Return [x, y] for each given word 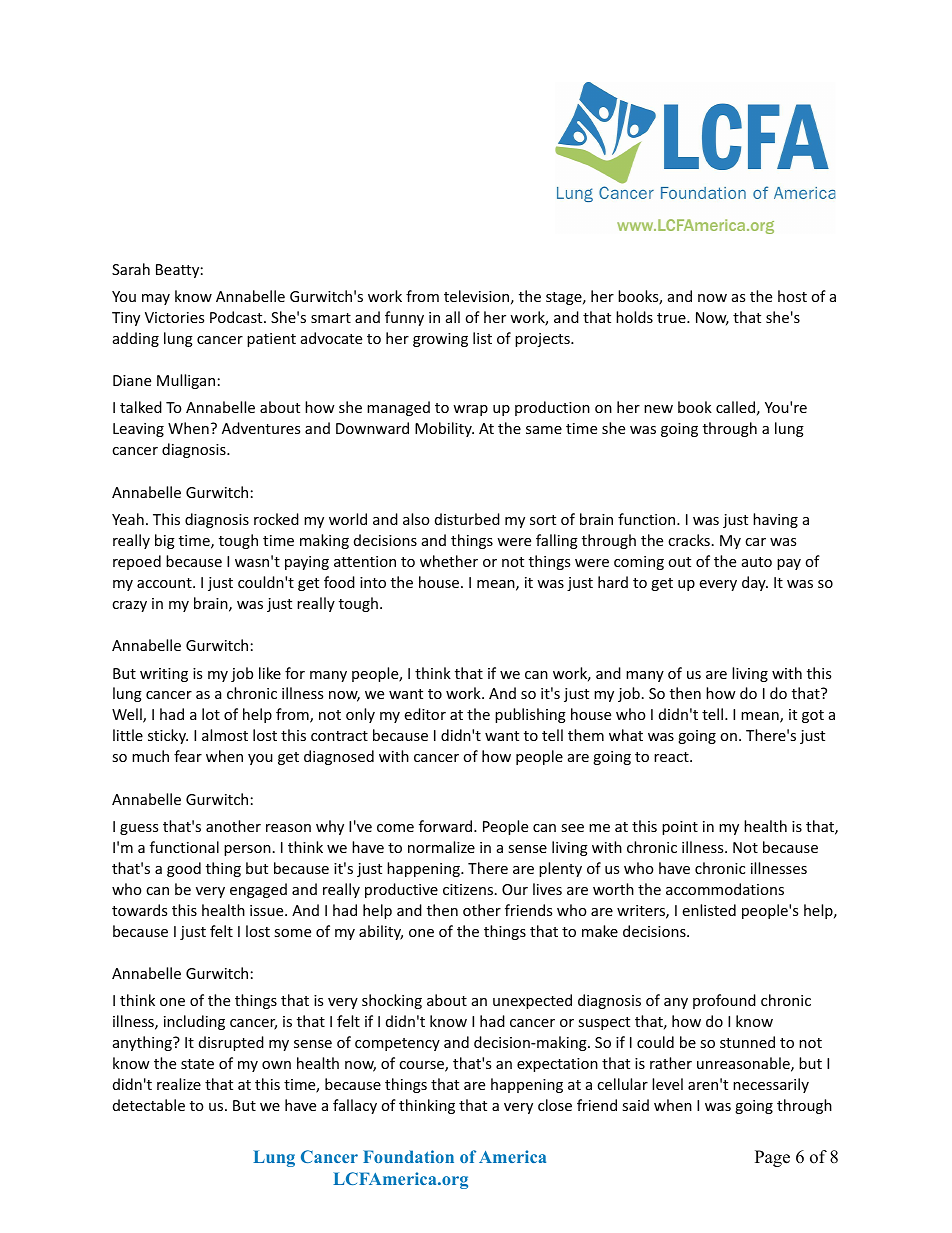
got [813, 716]
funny [404, 318]
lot [211, 714]
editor [425, 714]
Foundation [408, 1156]
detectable [149, 1105]
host [792, 296]
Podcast [237, 317]
